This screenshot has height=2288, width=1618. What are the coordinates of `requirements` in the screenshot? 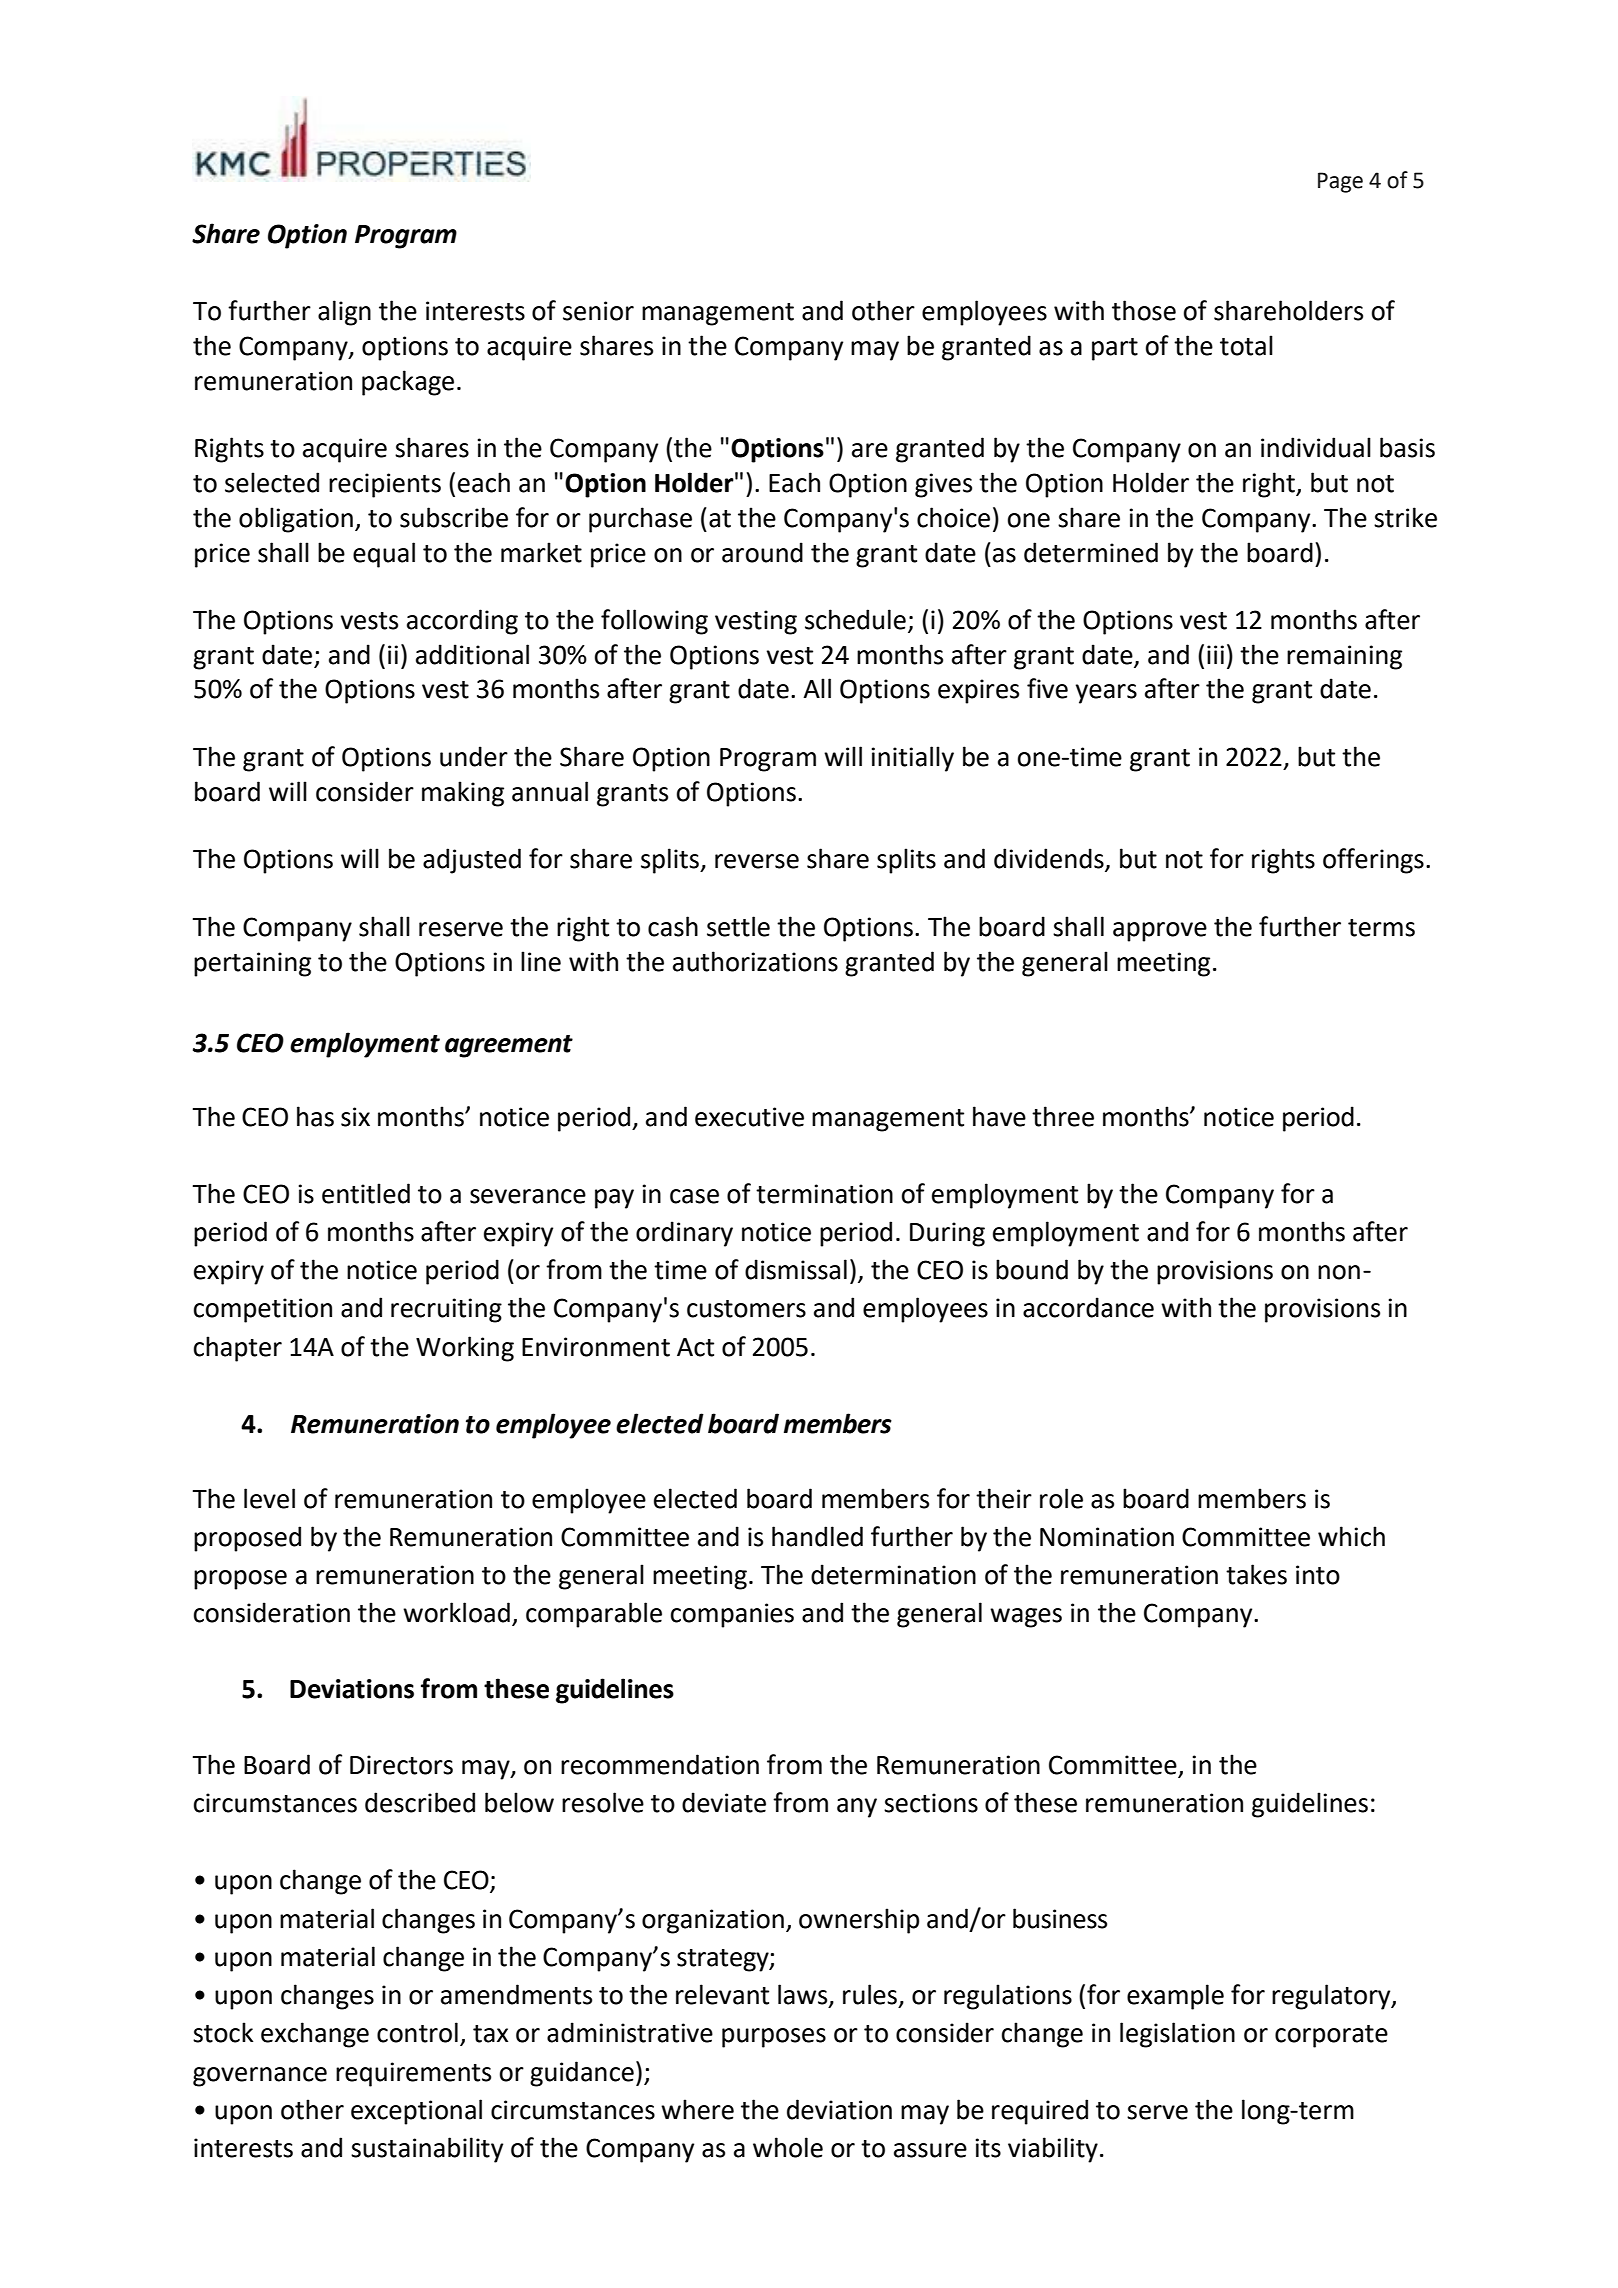 It's located at (413, 2074).
